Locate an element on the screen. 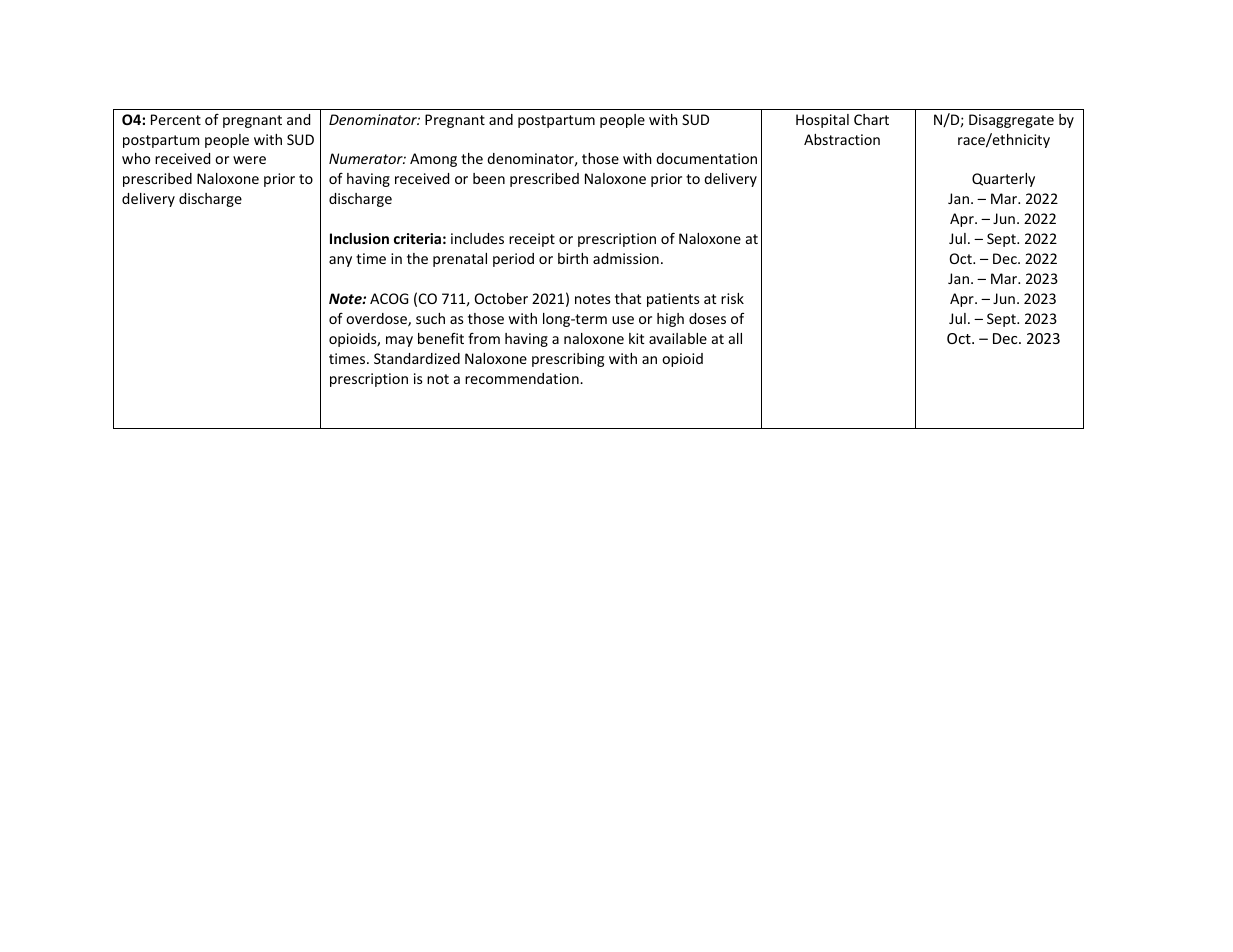 This screenshot has height=952, width=1233. receipt is located at coordinates (532, 240).
